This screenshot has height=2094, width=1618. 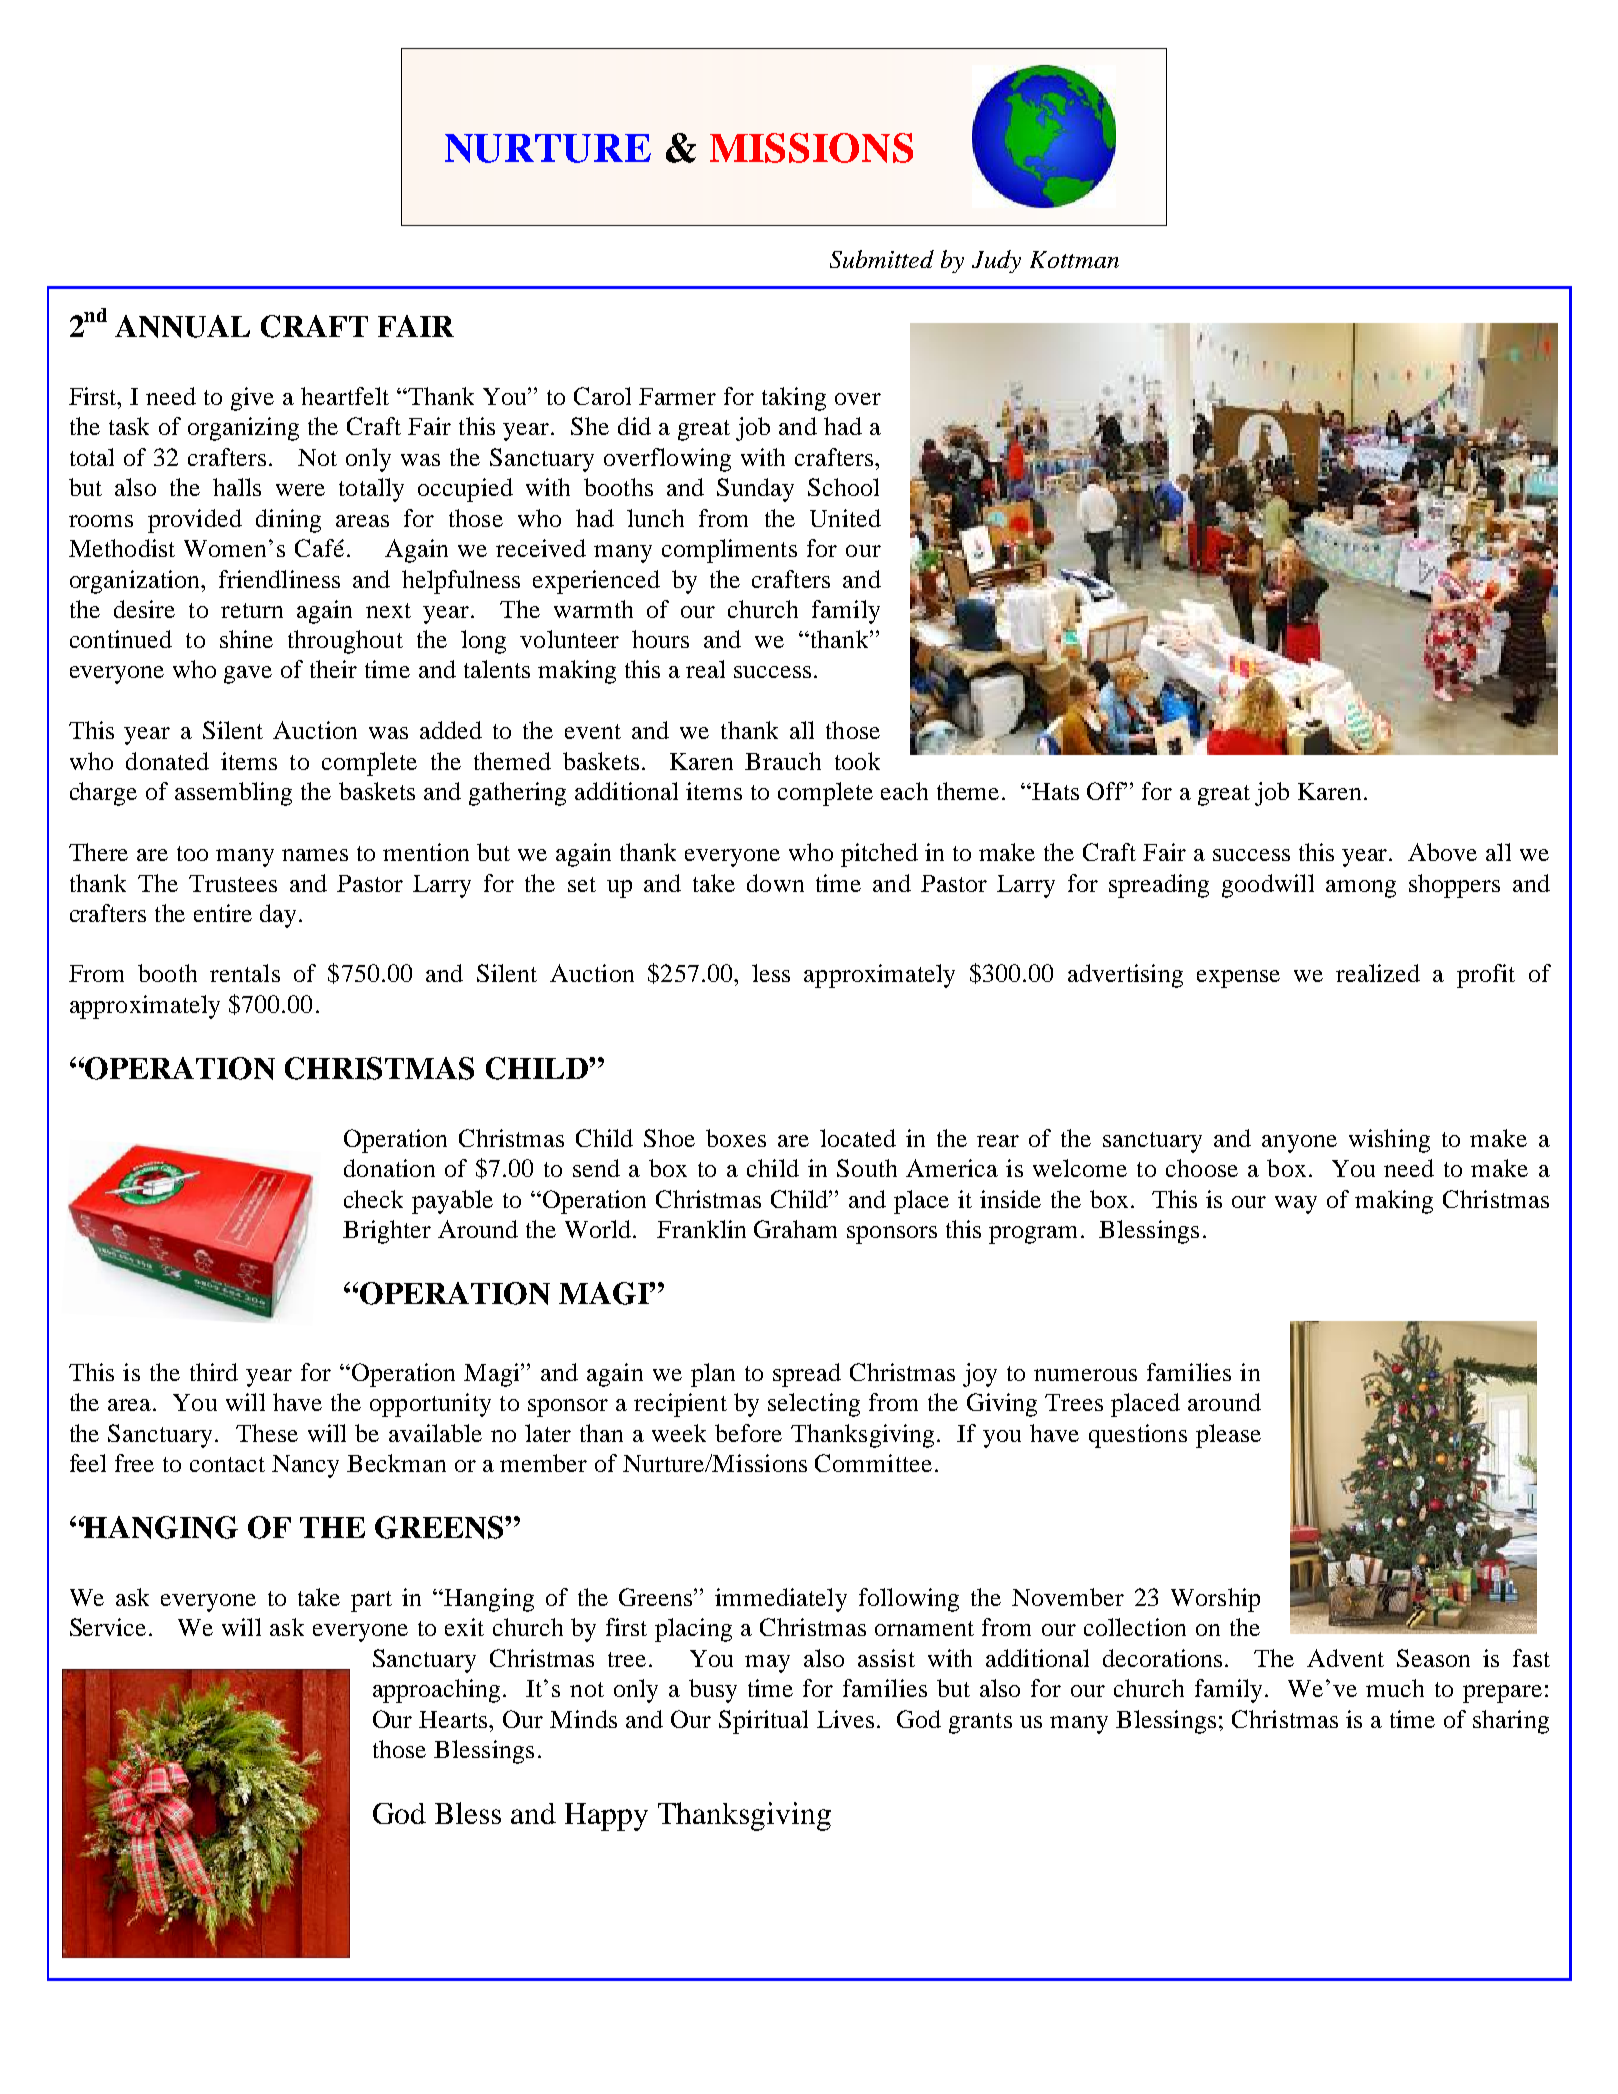 I want to click on assembling, so click(x=233, y=794).
